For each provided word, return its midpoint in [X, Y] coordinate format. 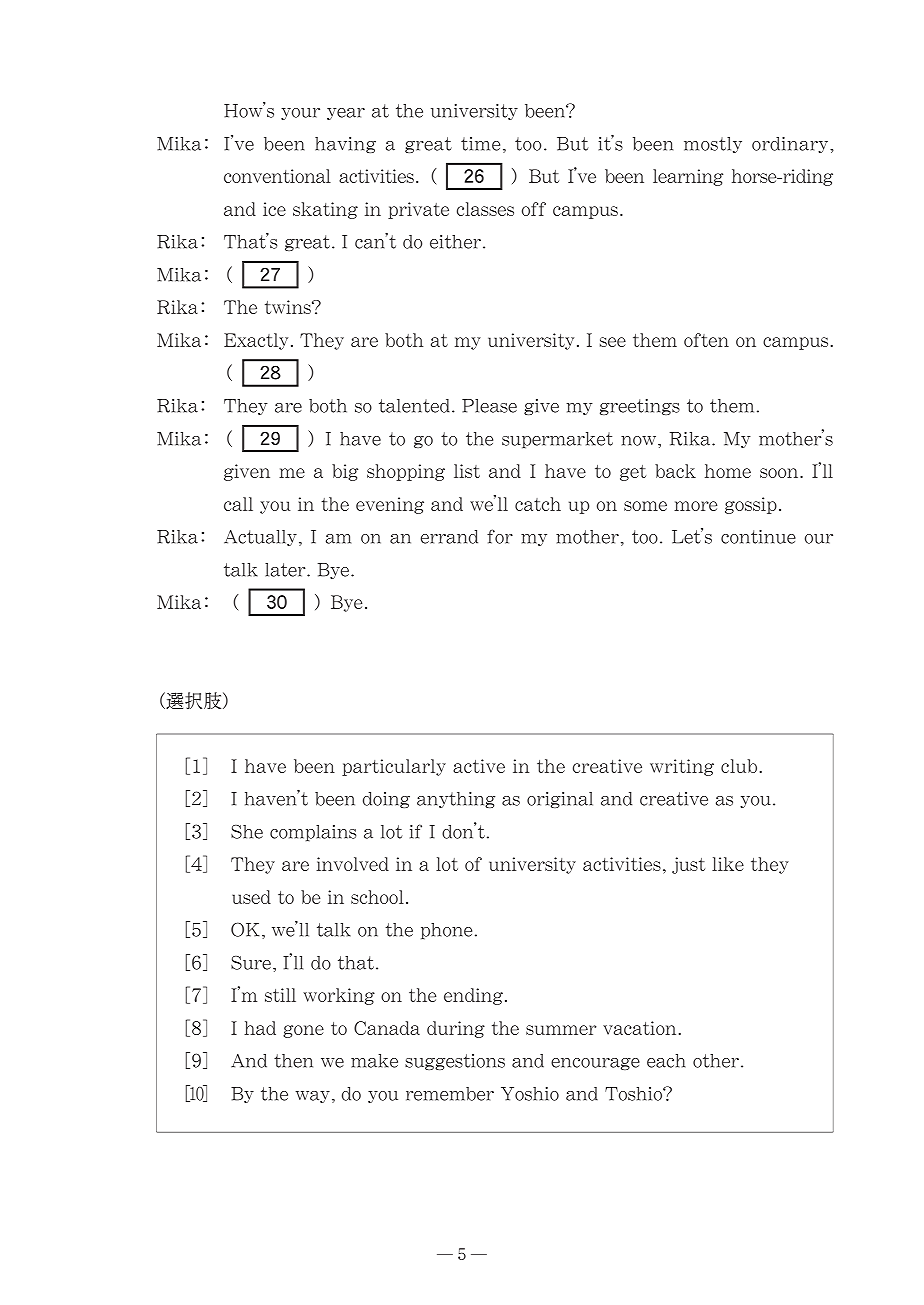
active [479, 766]
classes [485, 209]
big [345, 472]
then [293, 1061]
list [467, 471]
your [300, 114]
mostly [713, 145]
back [675, 471]
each [666, 1061]
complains [313, 833]
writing [682, 767]
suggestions [455, 1062]
